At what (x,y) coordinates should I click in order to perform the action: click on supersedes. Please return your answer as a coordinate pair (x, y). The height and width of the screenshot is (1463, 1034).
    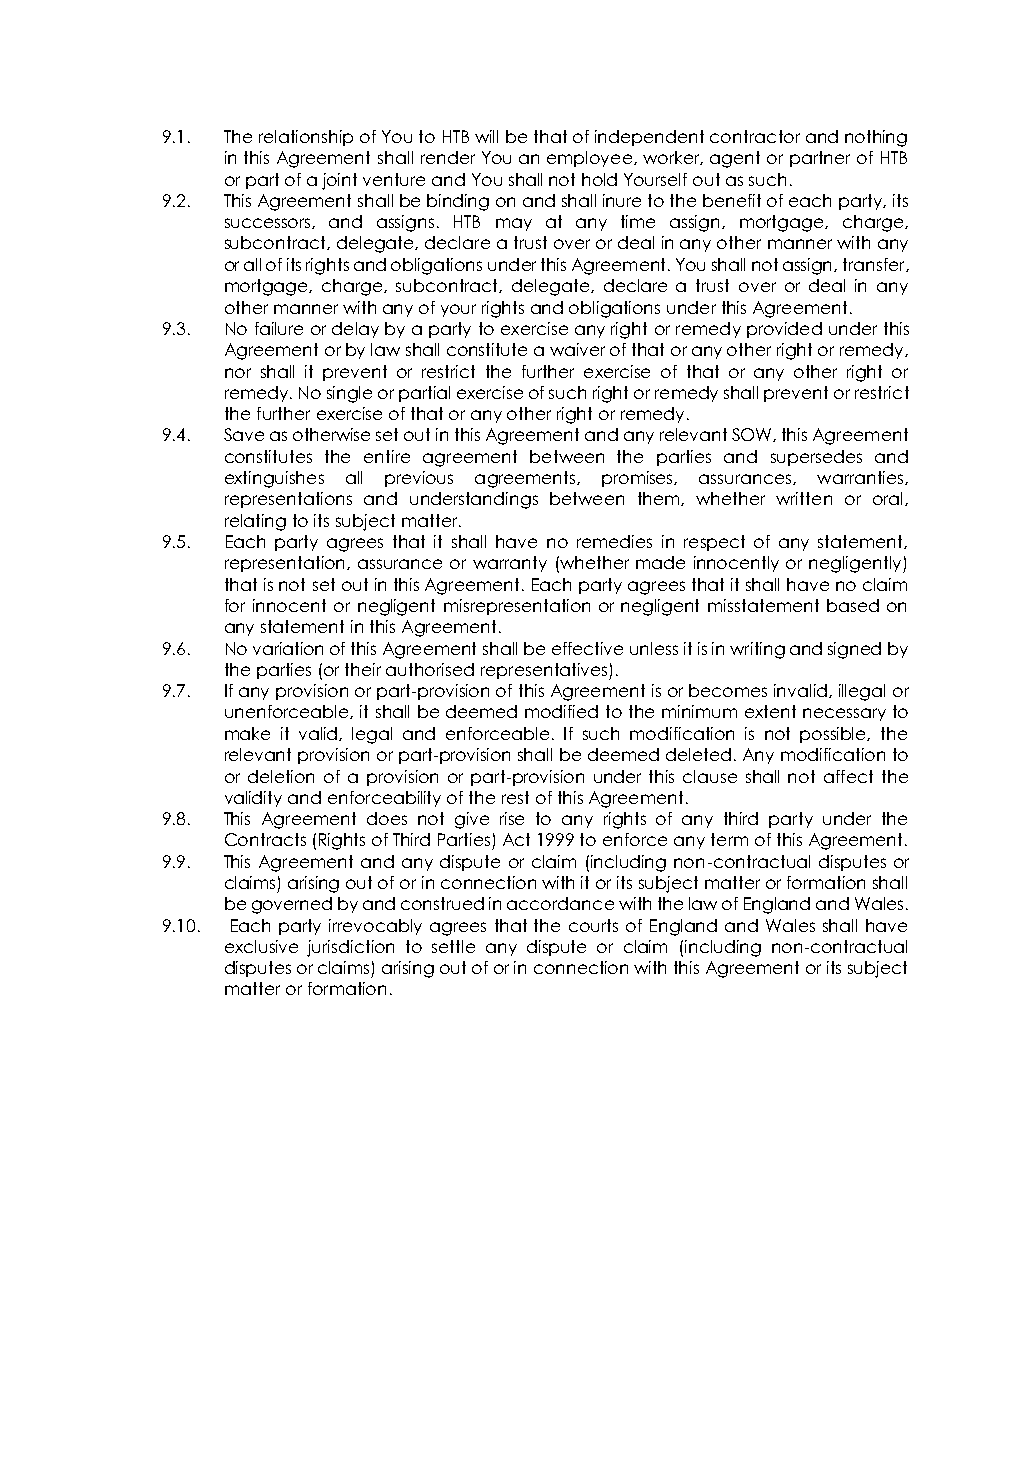
    Looking at the image, I should click on (816, 458).
